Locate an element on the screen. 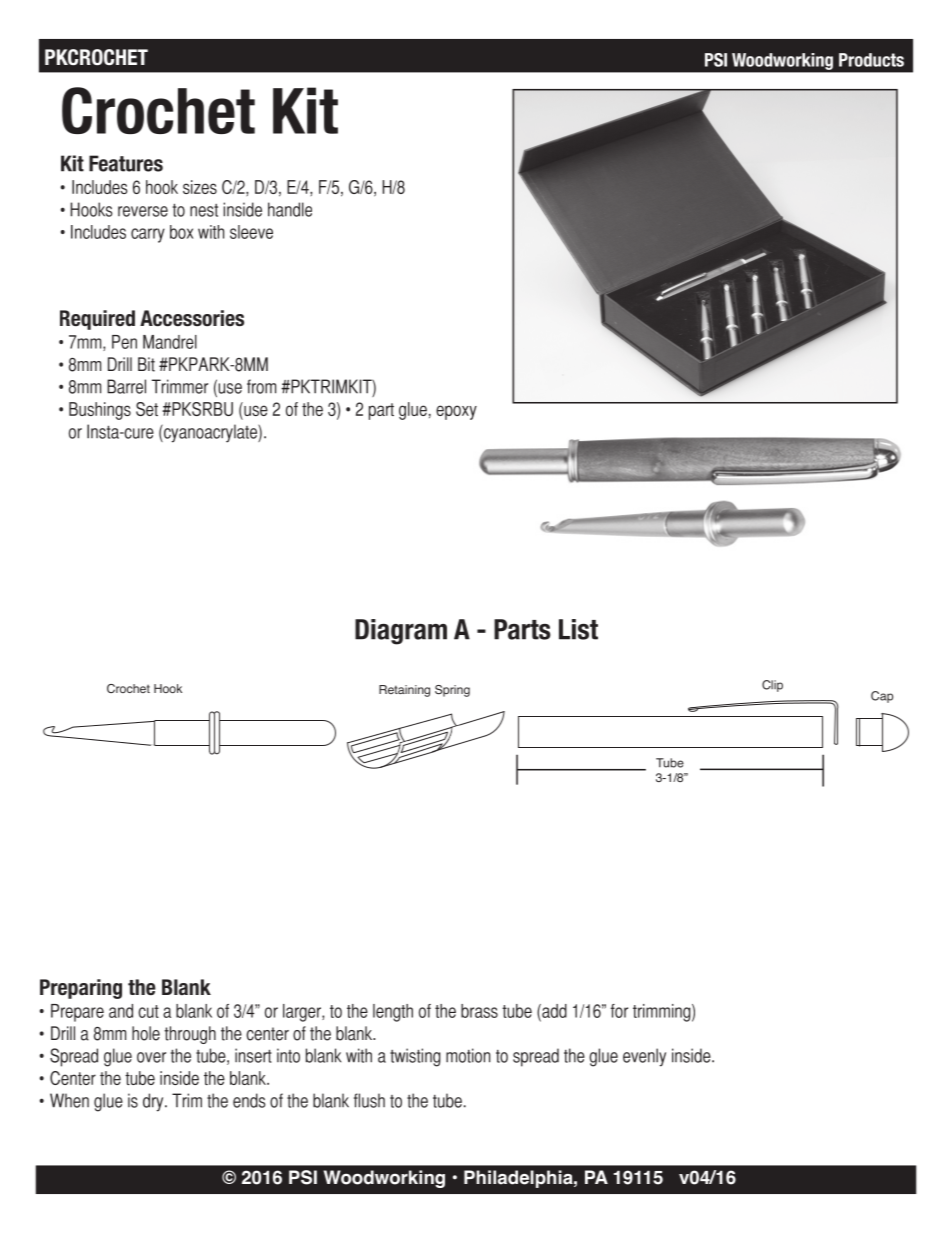 This screenshot has height=1233, width=952. Diagram is located at coordinates (401, 632).
